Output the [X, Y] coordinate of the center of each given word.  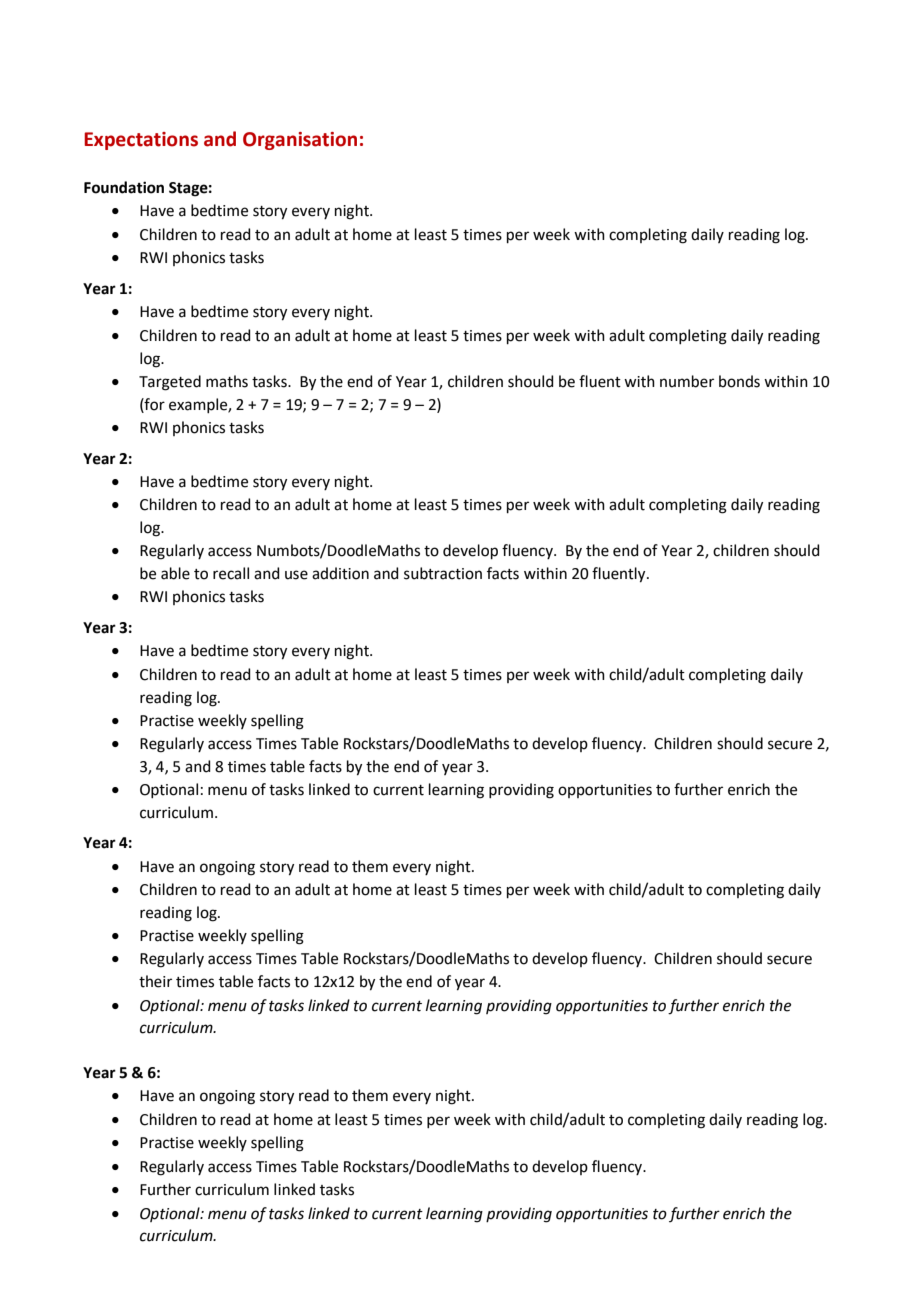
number [687, 381]
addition [340, 573]
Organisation [300, 141]
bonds [739, 381]
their [155, 981]
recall [231, 573]
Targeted [170, 383]
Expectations [141, 141]
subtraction [443, 573]
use [296, 575]
